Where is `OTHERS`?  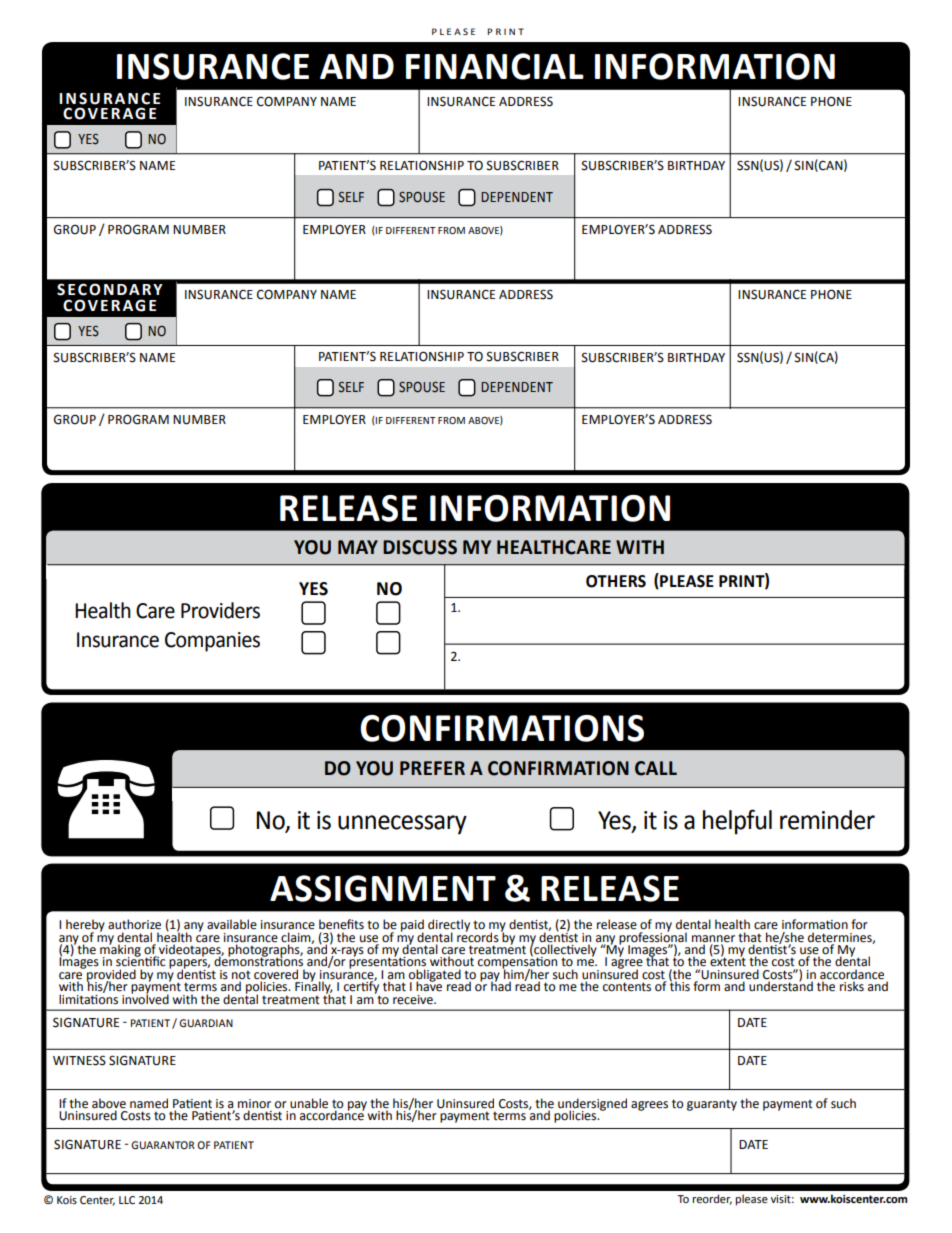 OTHERS is located at coordinates (616, 581).
